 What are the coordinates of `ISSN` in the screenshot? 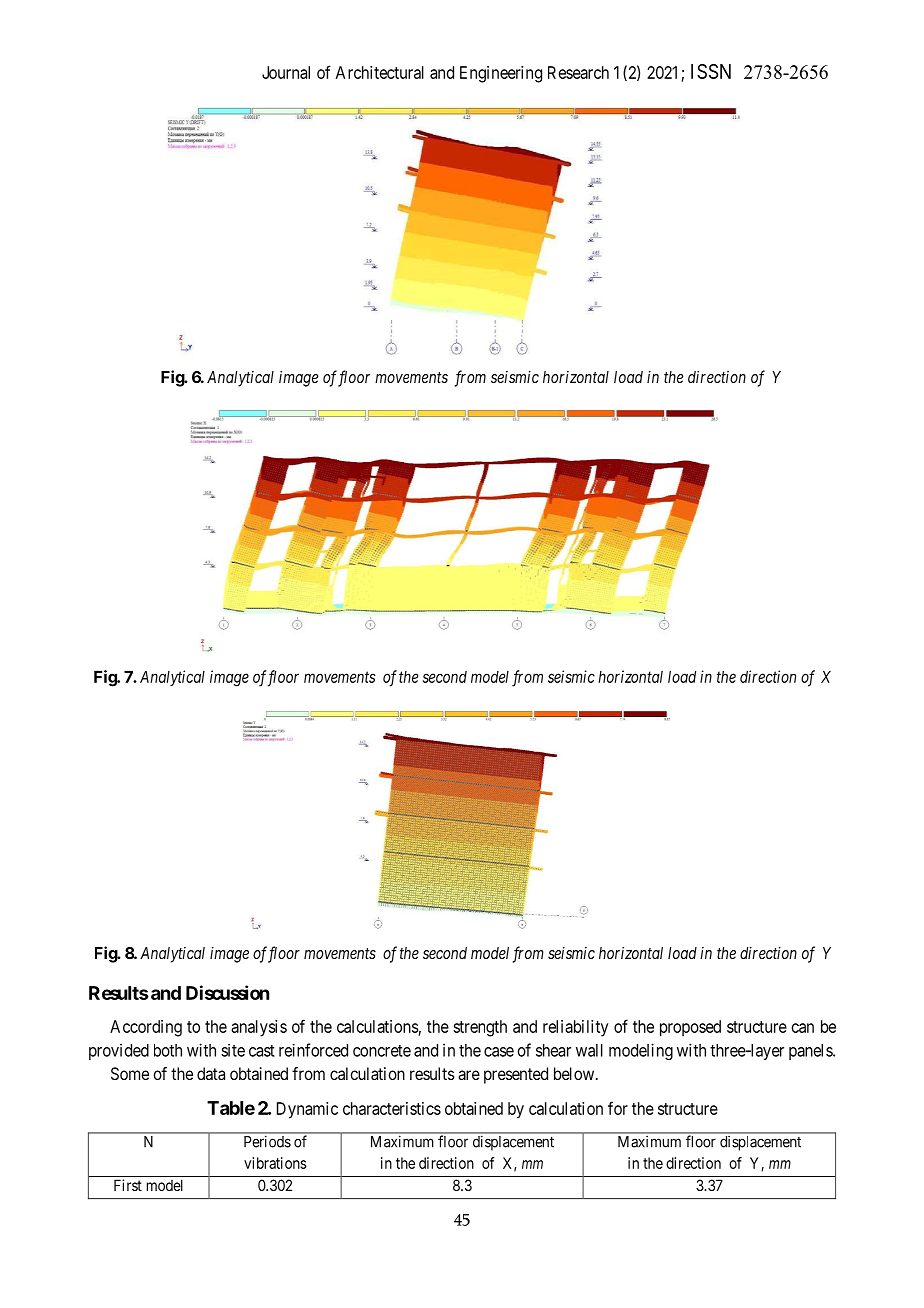 It's located at (711, 71).
